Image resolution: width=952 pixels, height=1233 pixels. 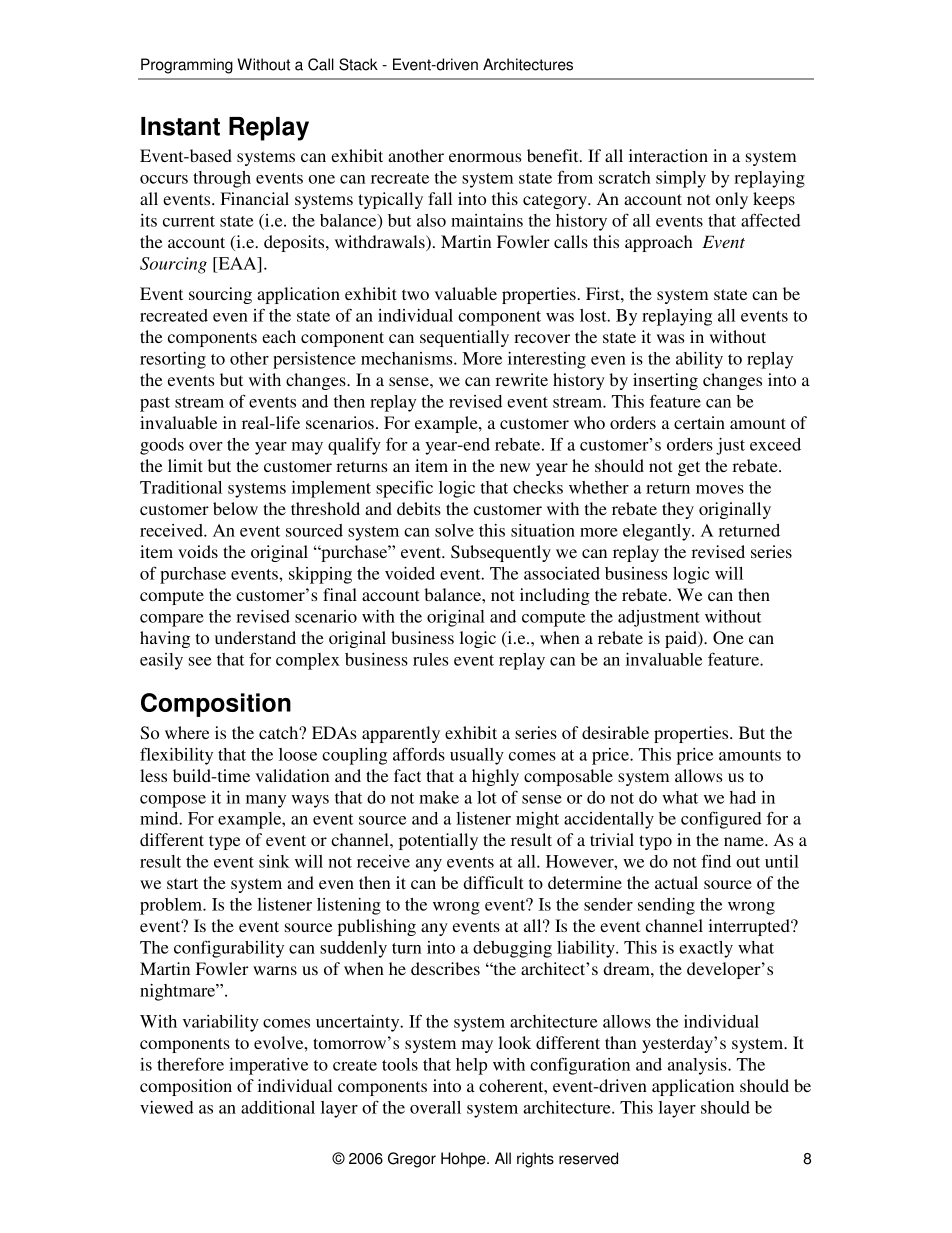 I want to click on usually, so click(x=477, y=756).
